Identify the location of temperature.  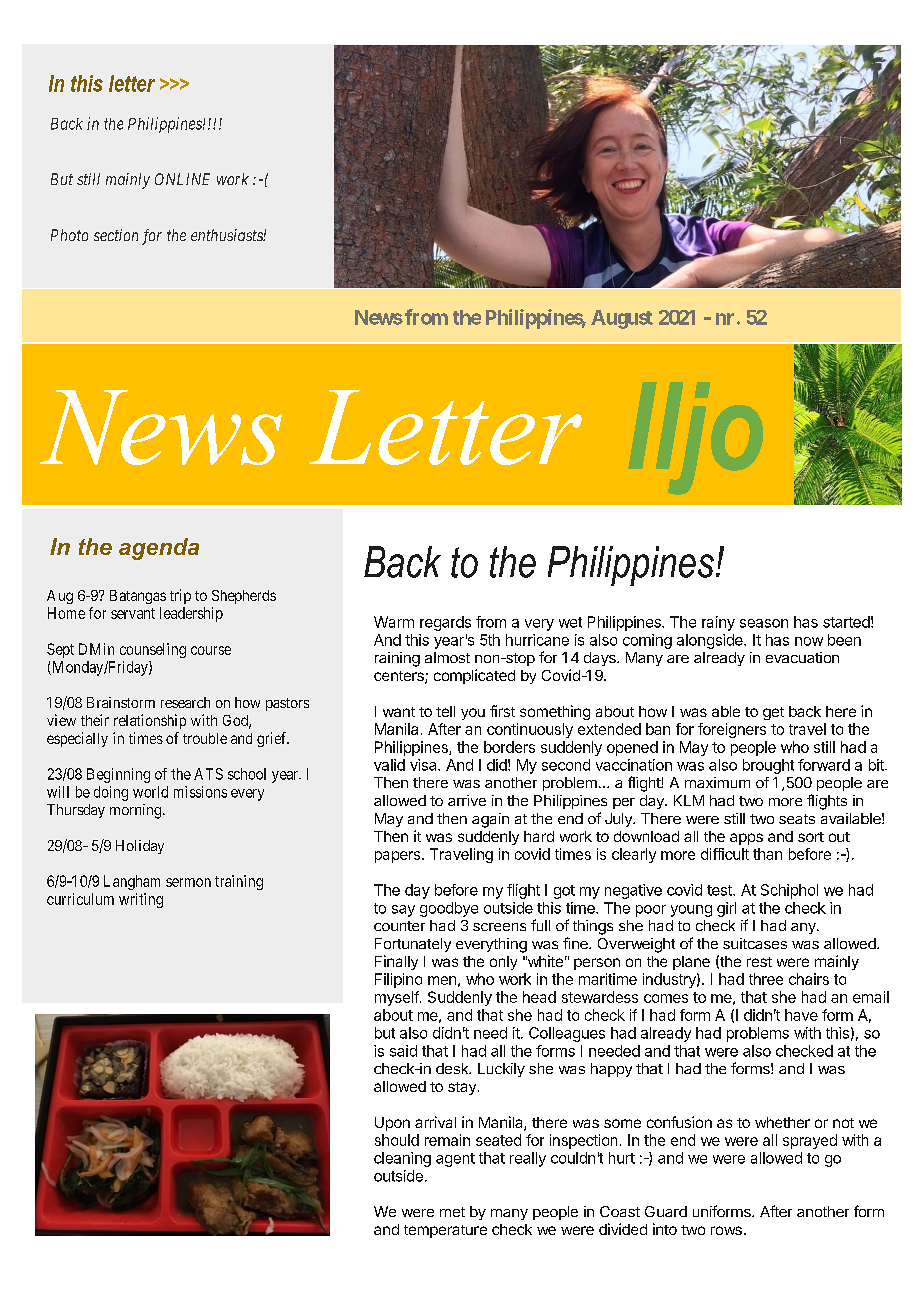
(445, 1231).
